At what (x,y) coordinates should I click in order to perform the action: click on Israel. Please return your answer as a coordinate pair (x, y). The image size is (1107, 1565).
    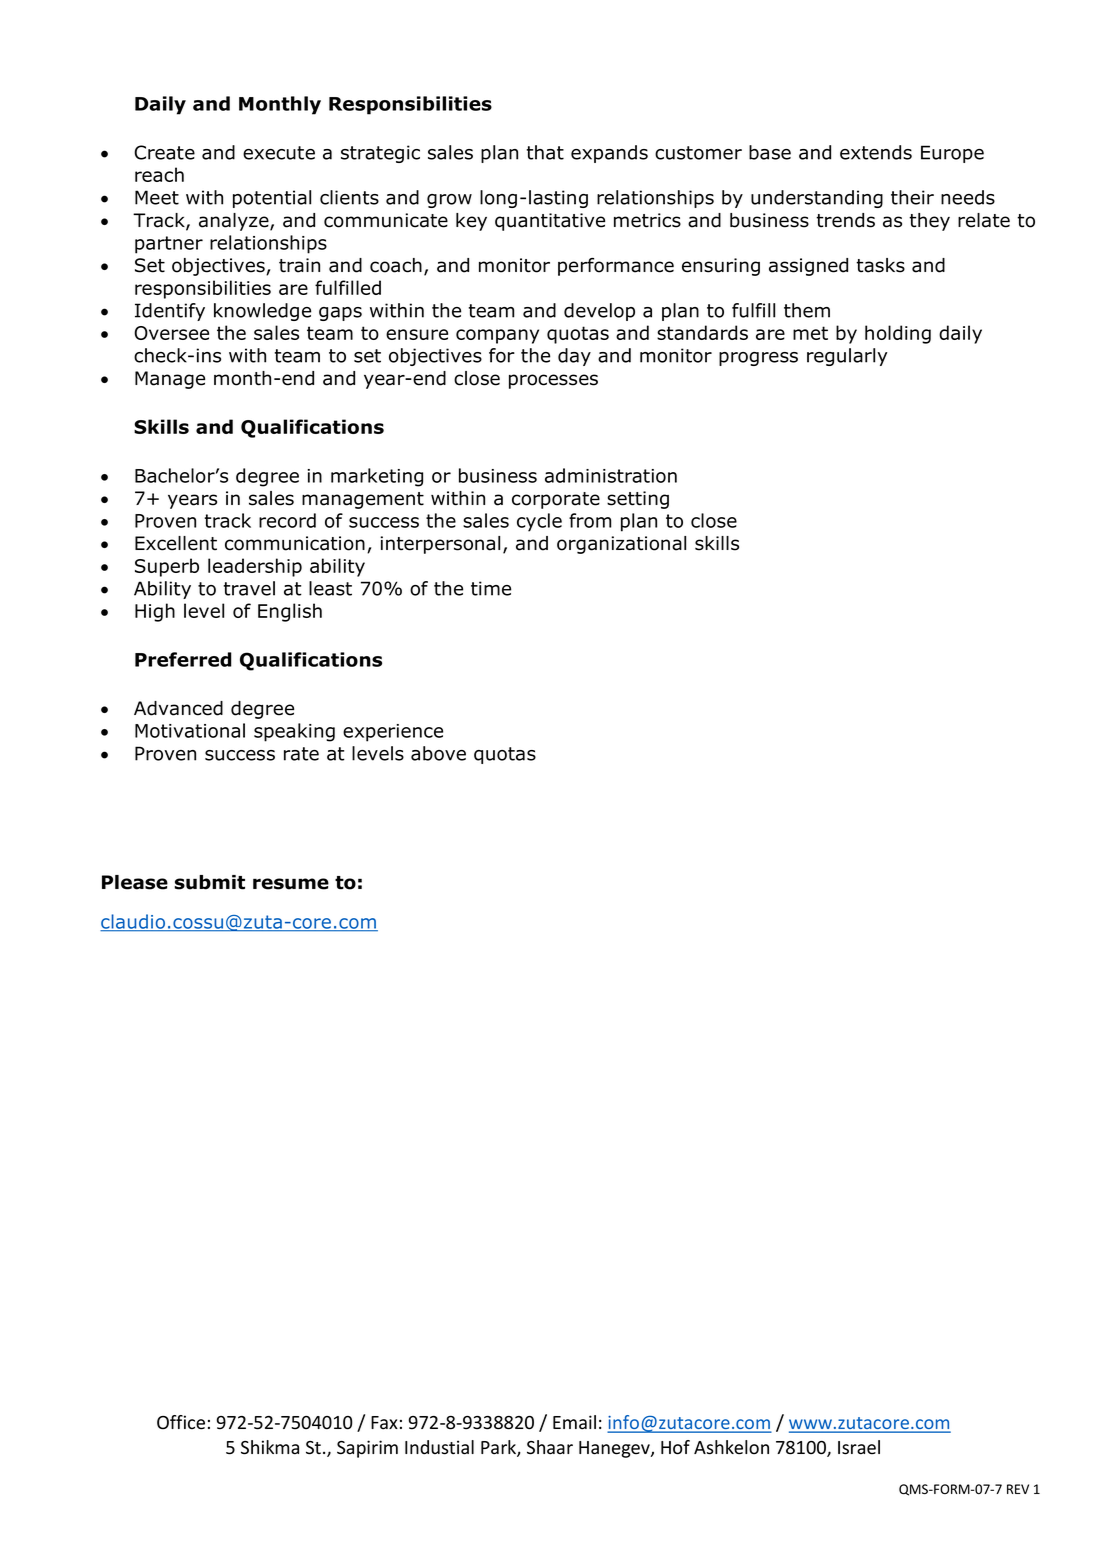
    Looking at the image, I should click on (859, 1447).
